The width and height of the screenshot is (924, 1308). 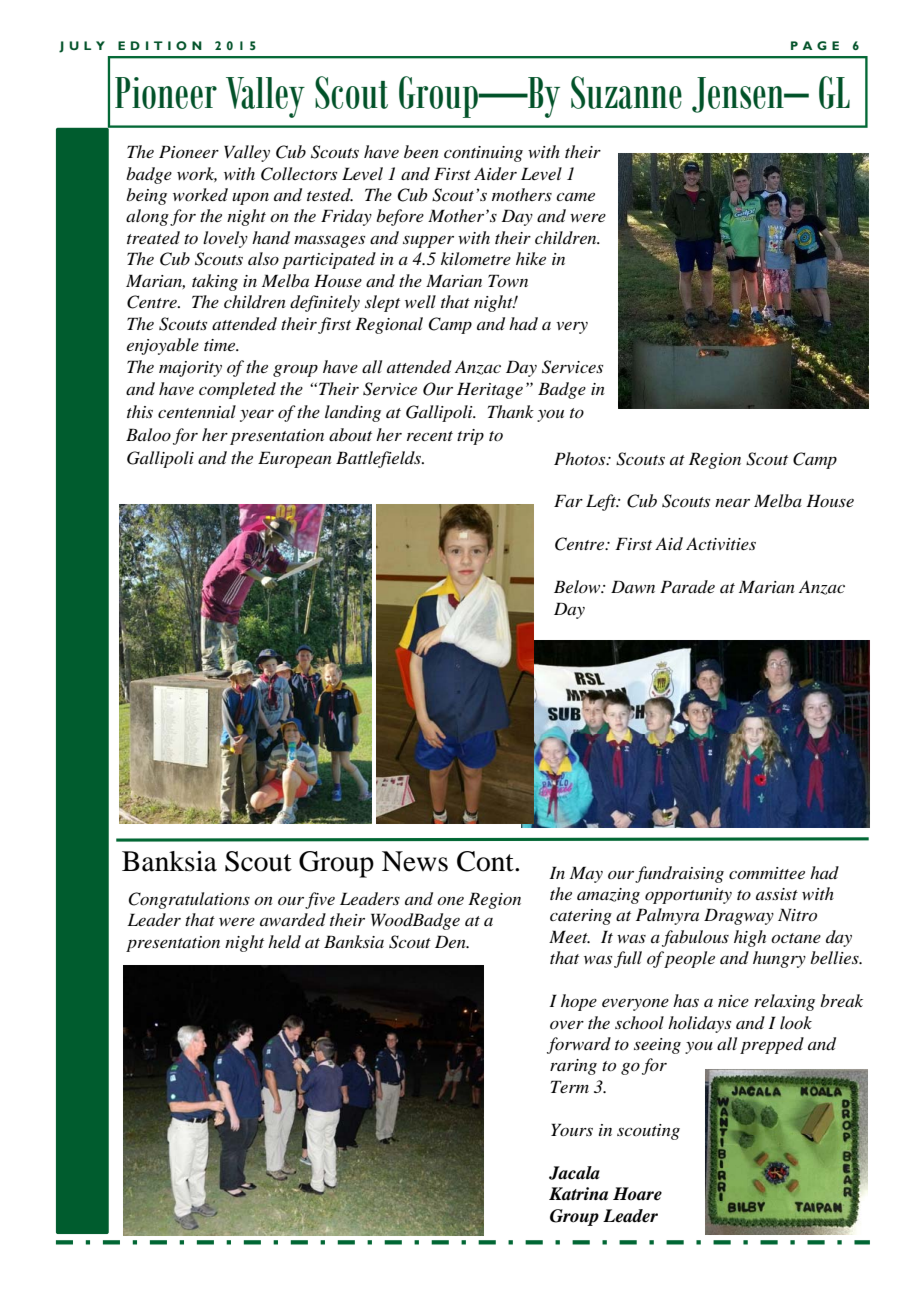 I want to click on Jensen, so click(x=739, y=95).
